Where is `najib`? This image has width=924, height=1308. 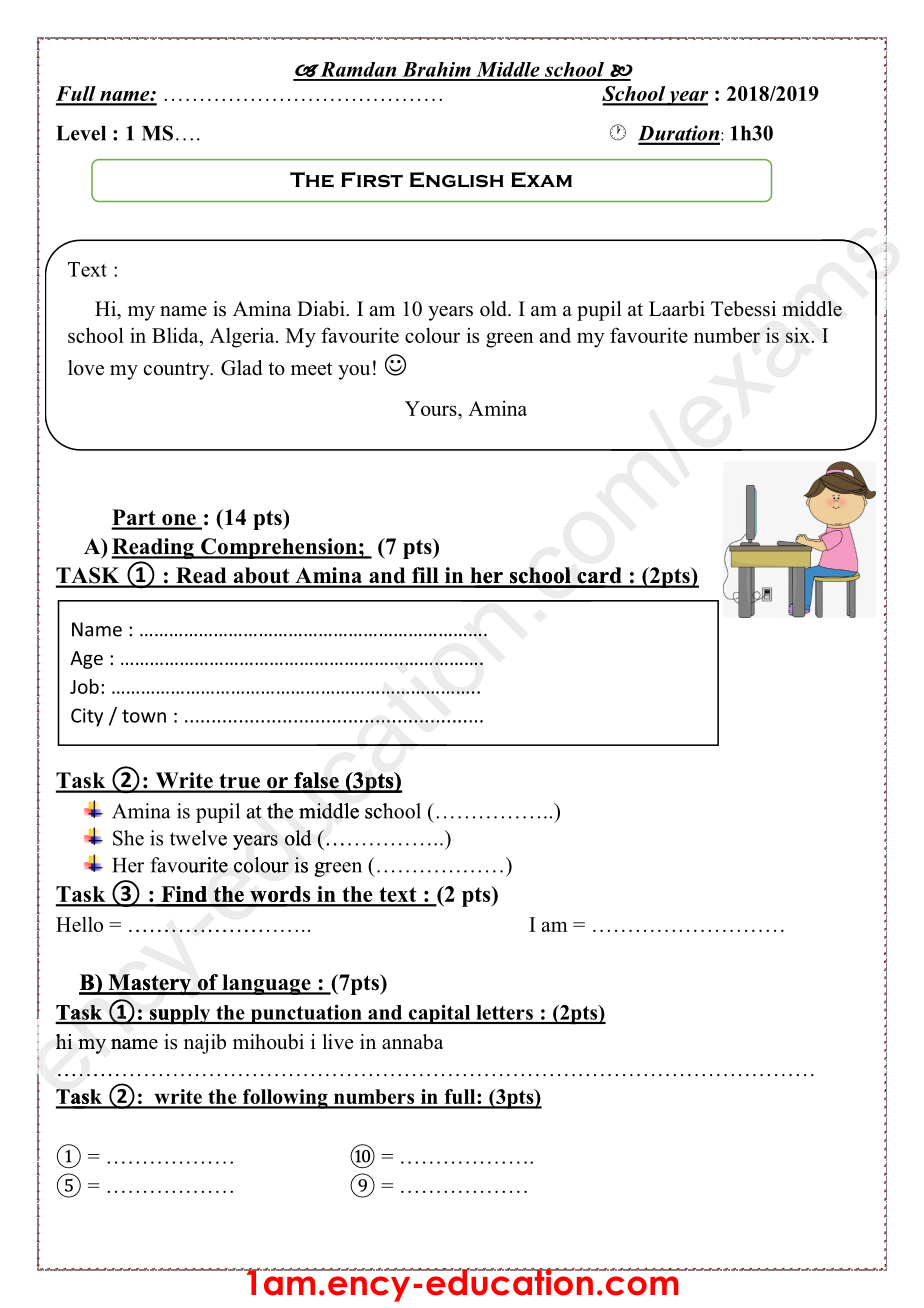
najib is located at coordinates (205, 1044).
